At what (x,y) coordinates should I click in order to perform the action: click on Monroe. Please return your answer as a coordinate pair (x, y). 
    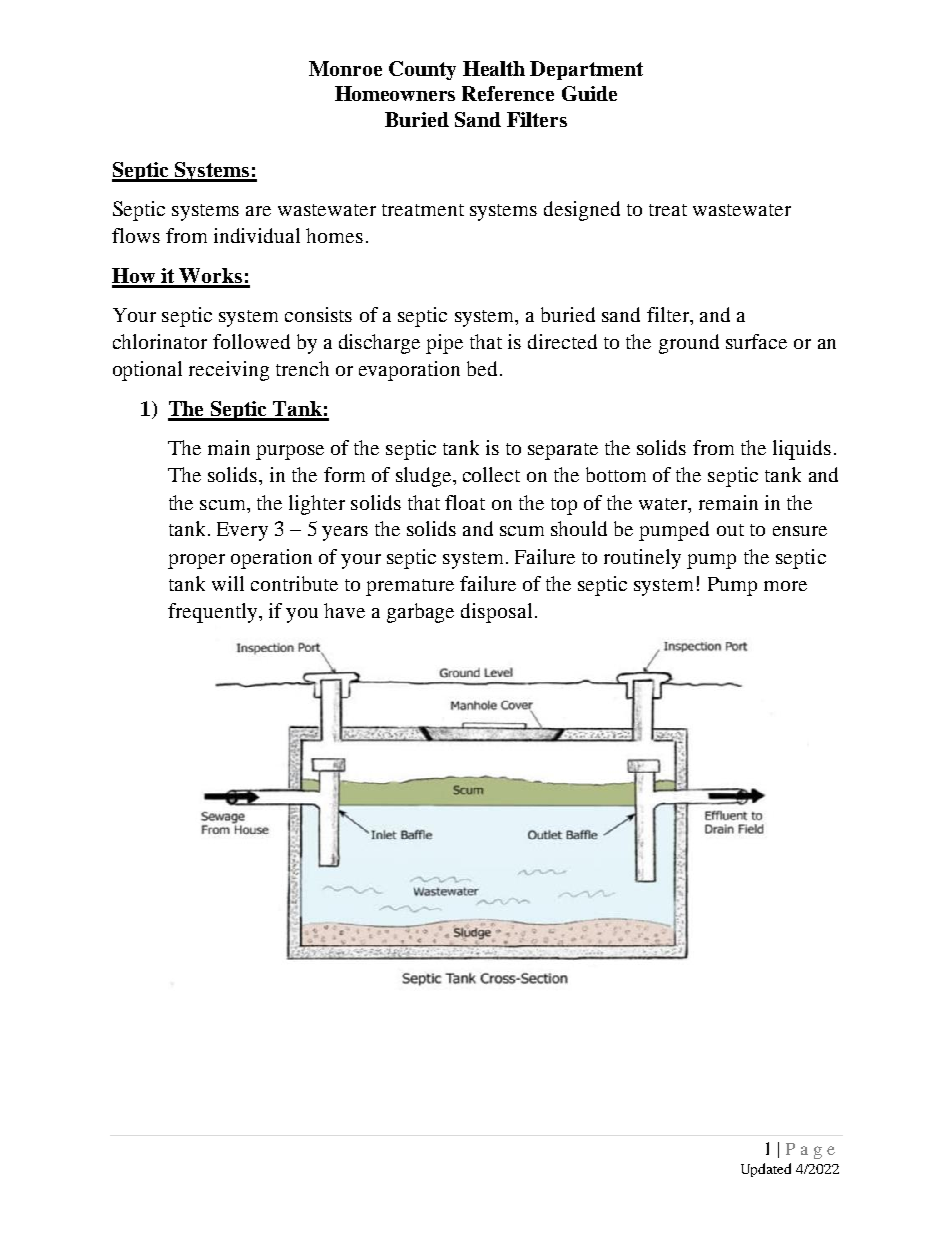
    Looking at the image, I should click on (345, 68).
